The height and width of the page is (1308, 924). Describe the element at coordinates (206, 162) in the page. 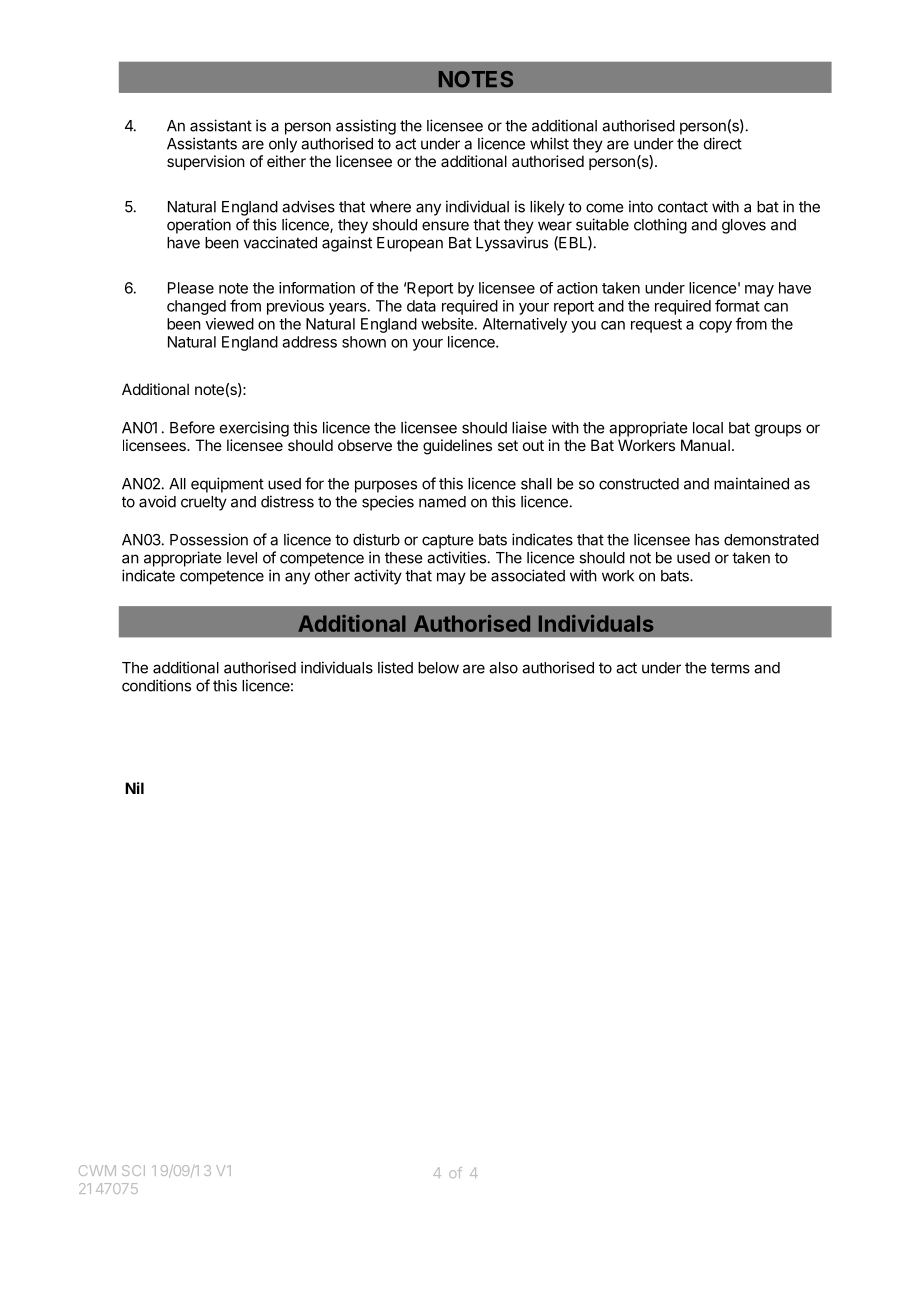

I see `supervision` at that location.
